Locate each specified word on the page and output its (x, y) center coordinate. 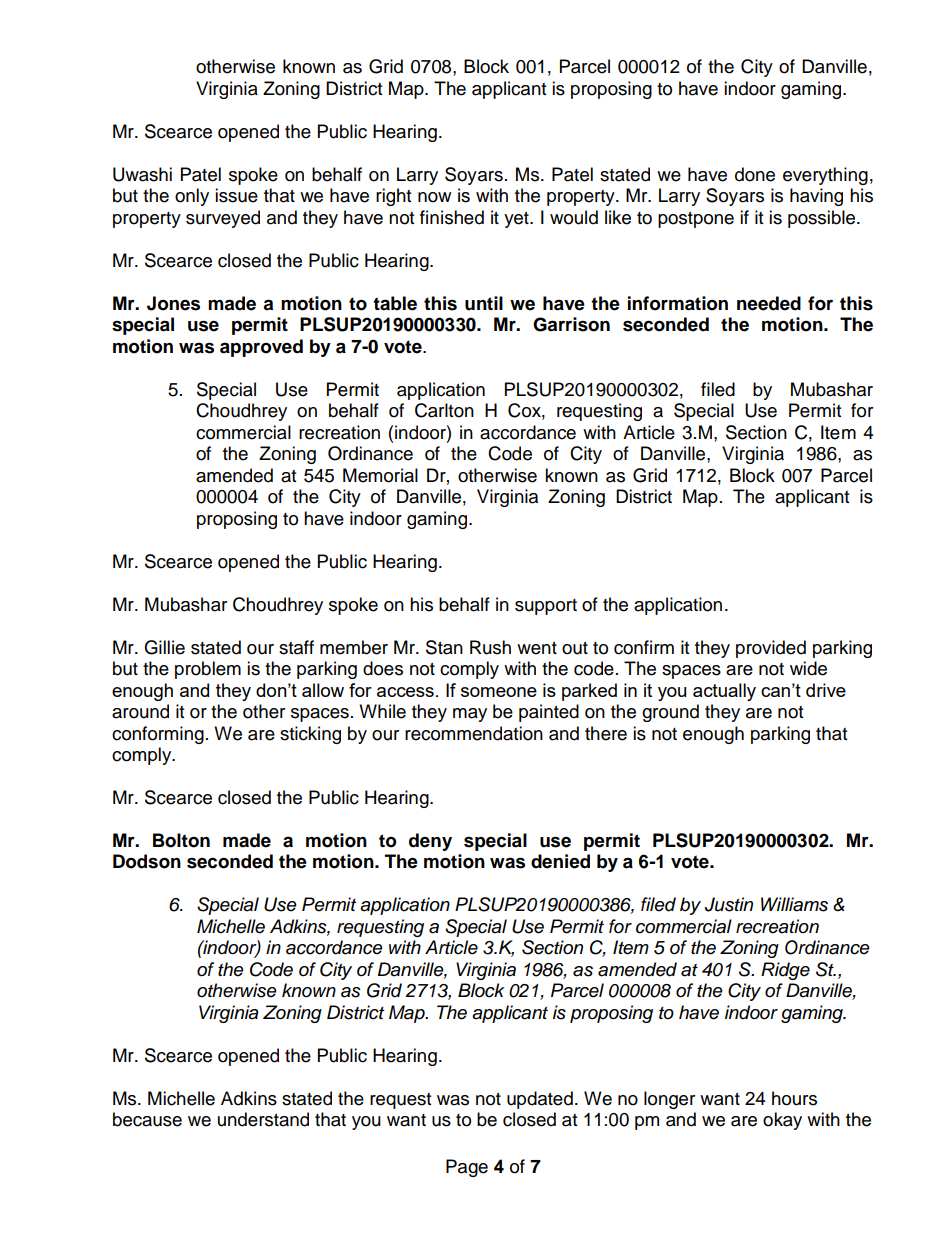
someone (499, 692)
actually (724, 692)
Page (467, 1168)
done (755, 174)
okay (782, 1121)
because (147, 1119)
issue (236, 195)
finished (452, 217)
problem (208, 670)
